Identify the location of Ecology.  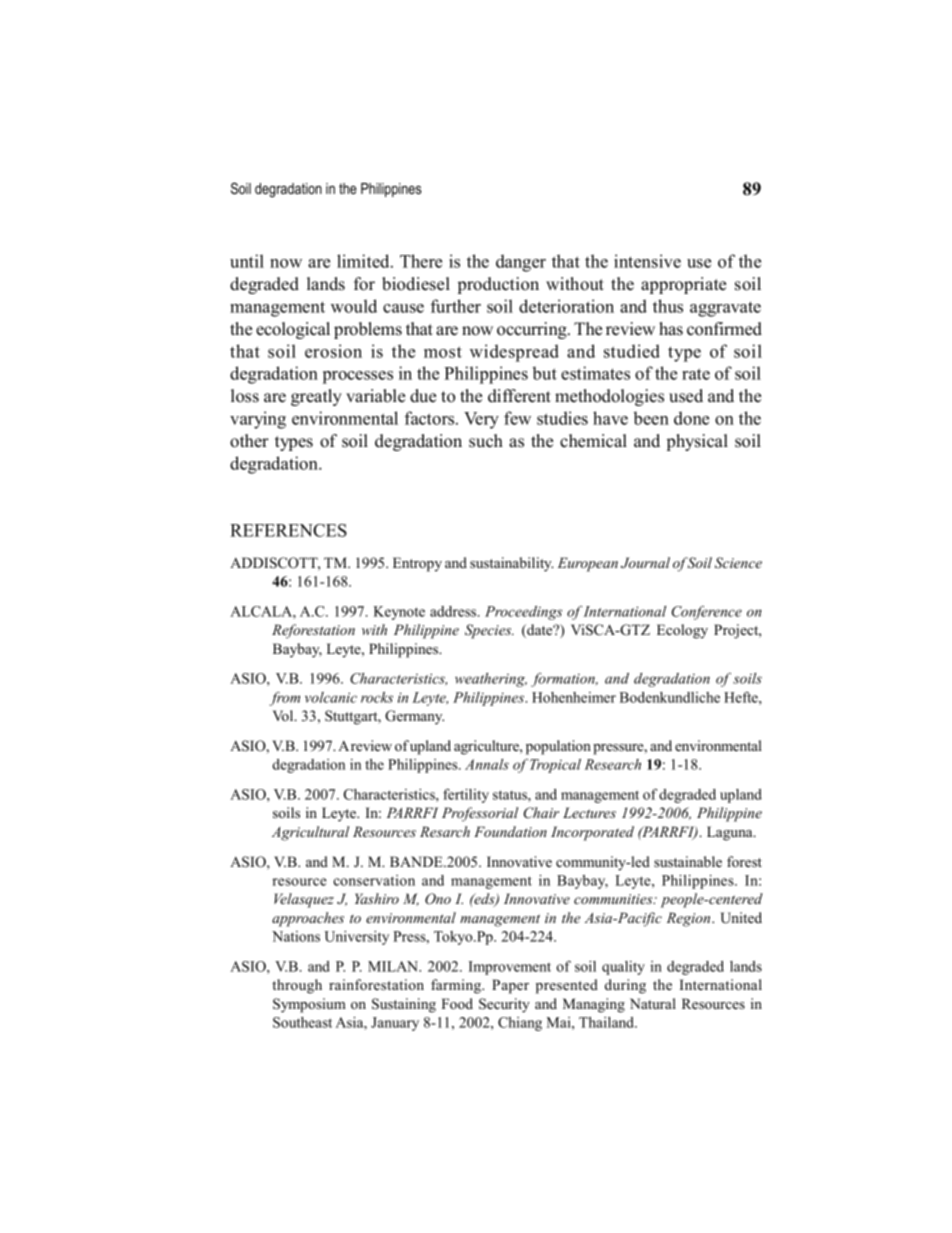
(682, 631).
